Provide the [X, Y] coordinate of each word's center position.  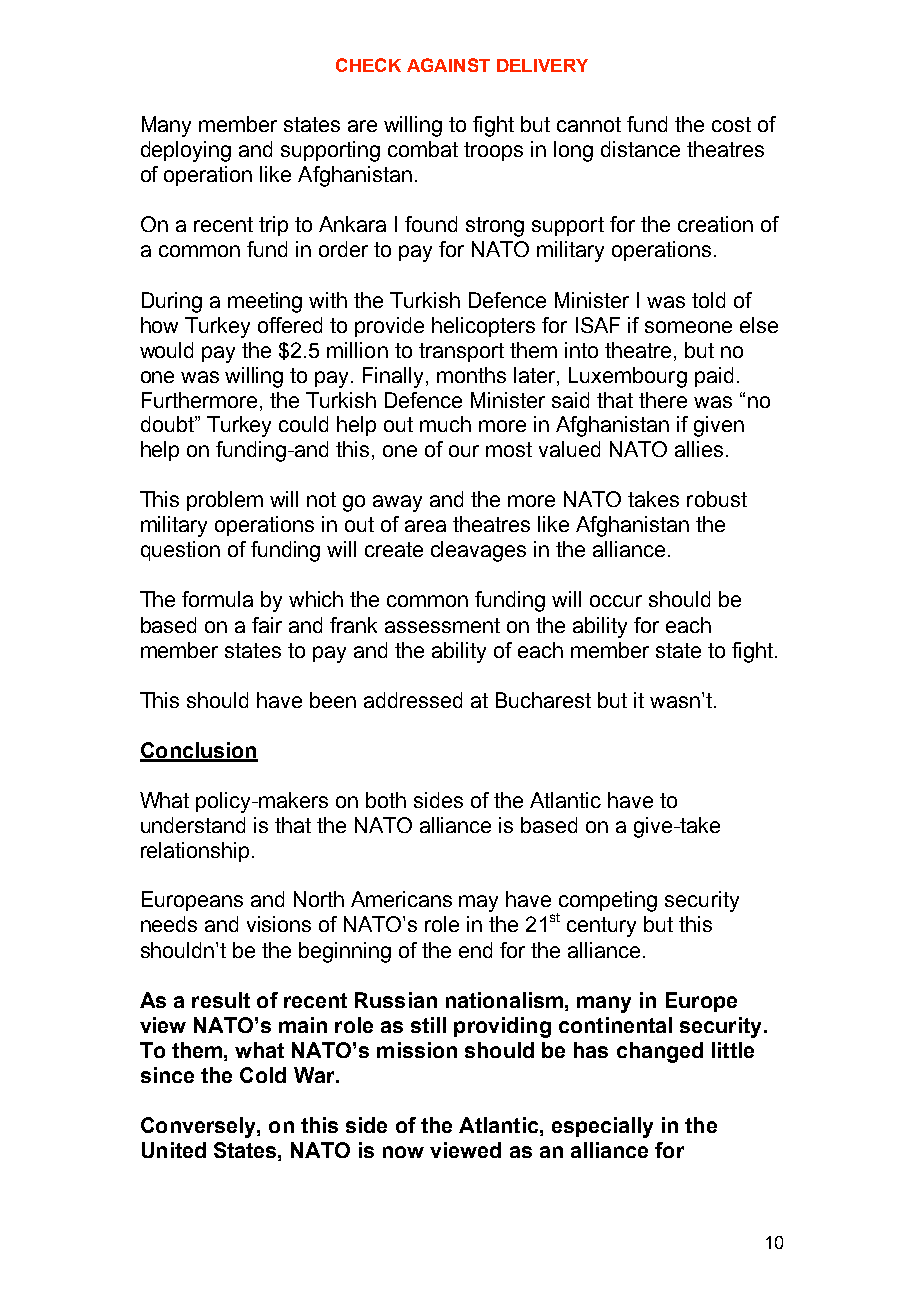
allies [699, 449]
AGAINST [448, 65]
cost [731, 124]
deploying [186, 151]
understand [193, 825]
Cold [263, 1075]
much [445, 424]
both [386, 800]
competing [607, 902]
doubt [168, 424]
